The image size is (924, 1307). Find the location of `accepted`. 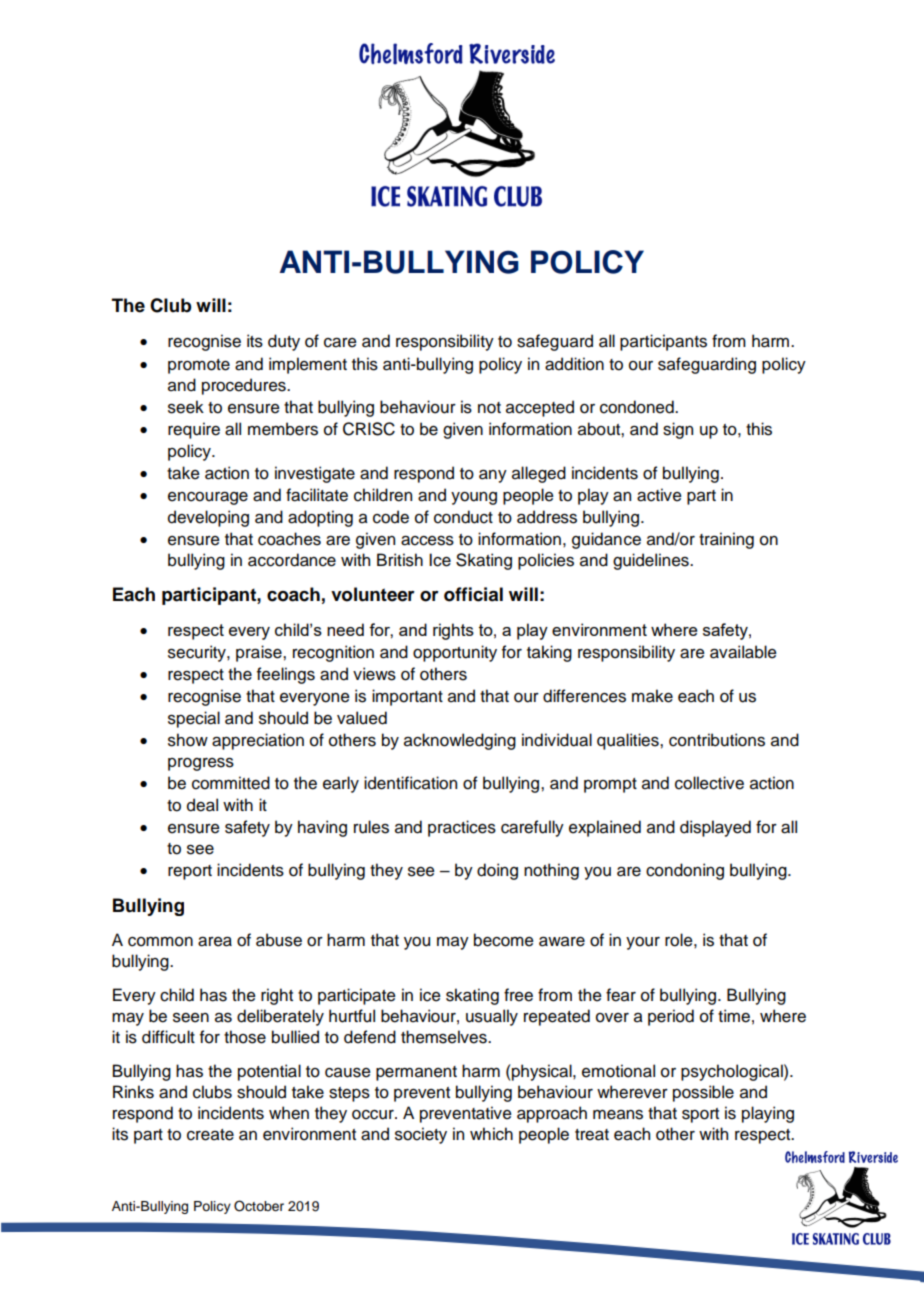

accepted is located at coordinates (540, 408).
